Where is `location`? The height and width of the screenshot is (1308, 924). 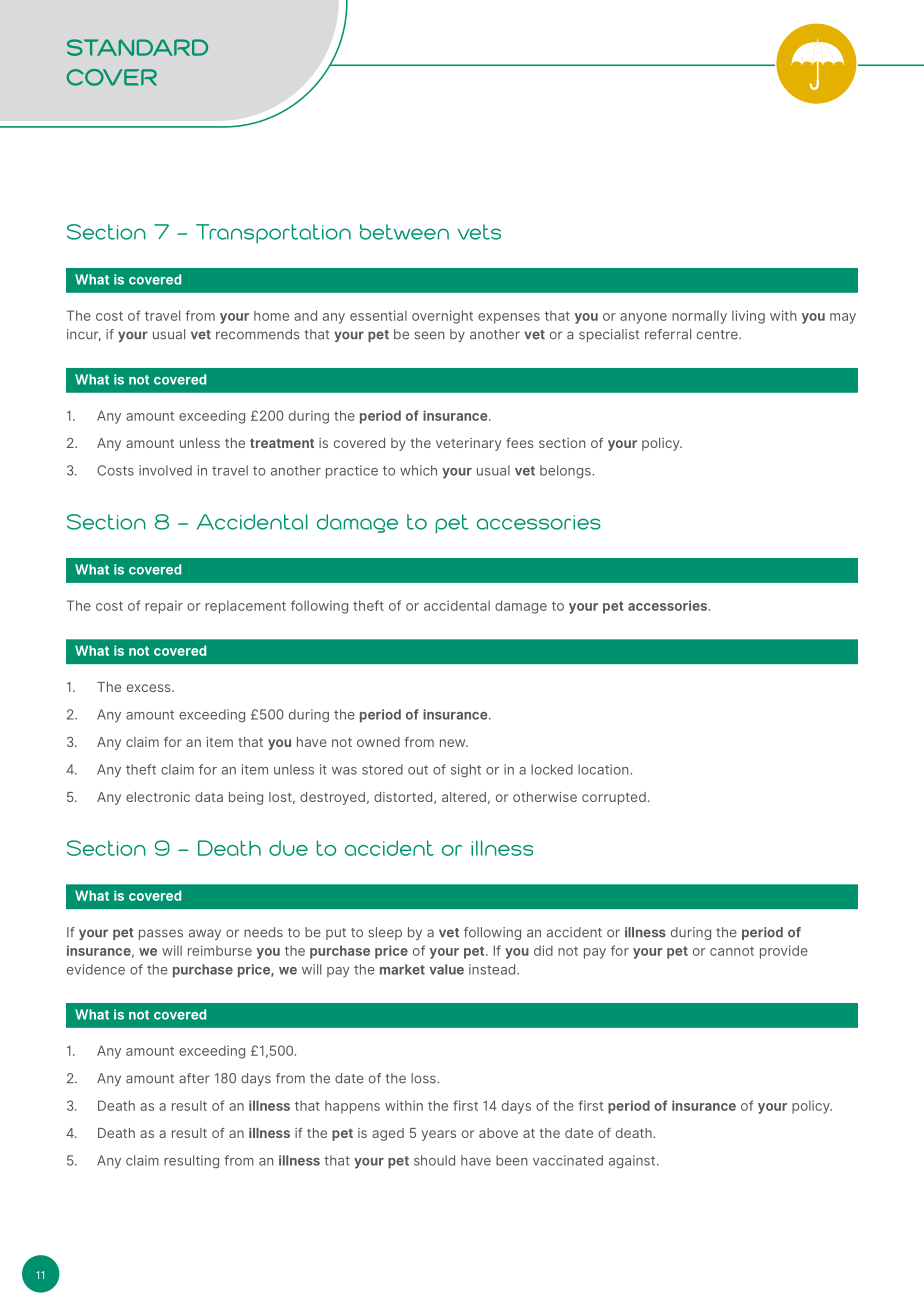
location is located at coordinates (604, 769).
